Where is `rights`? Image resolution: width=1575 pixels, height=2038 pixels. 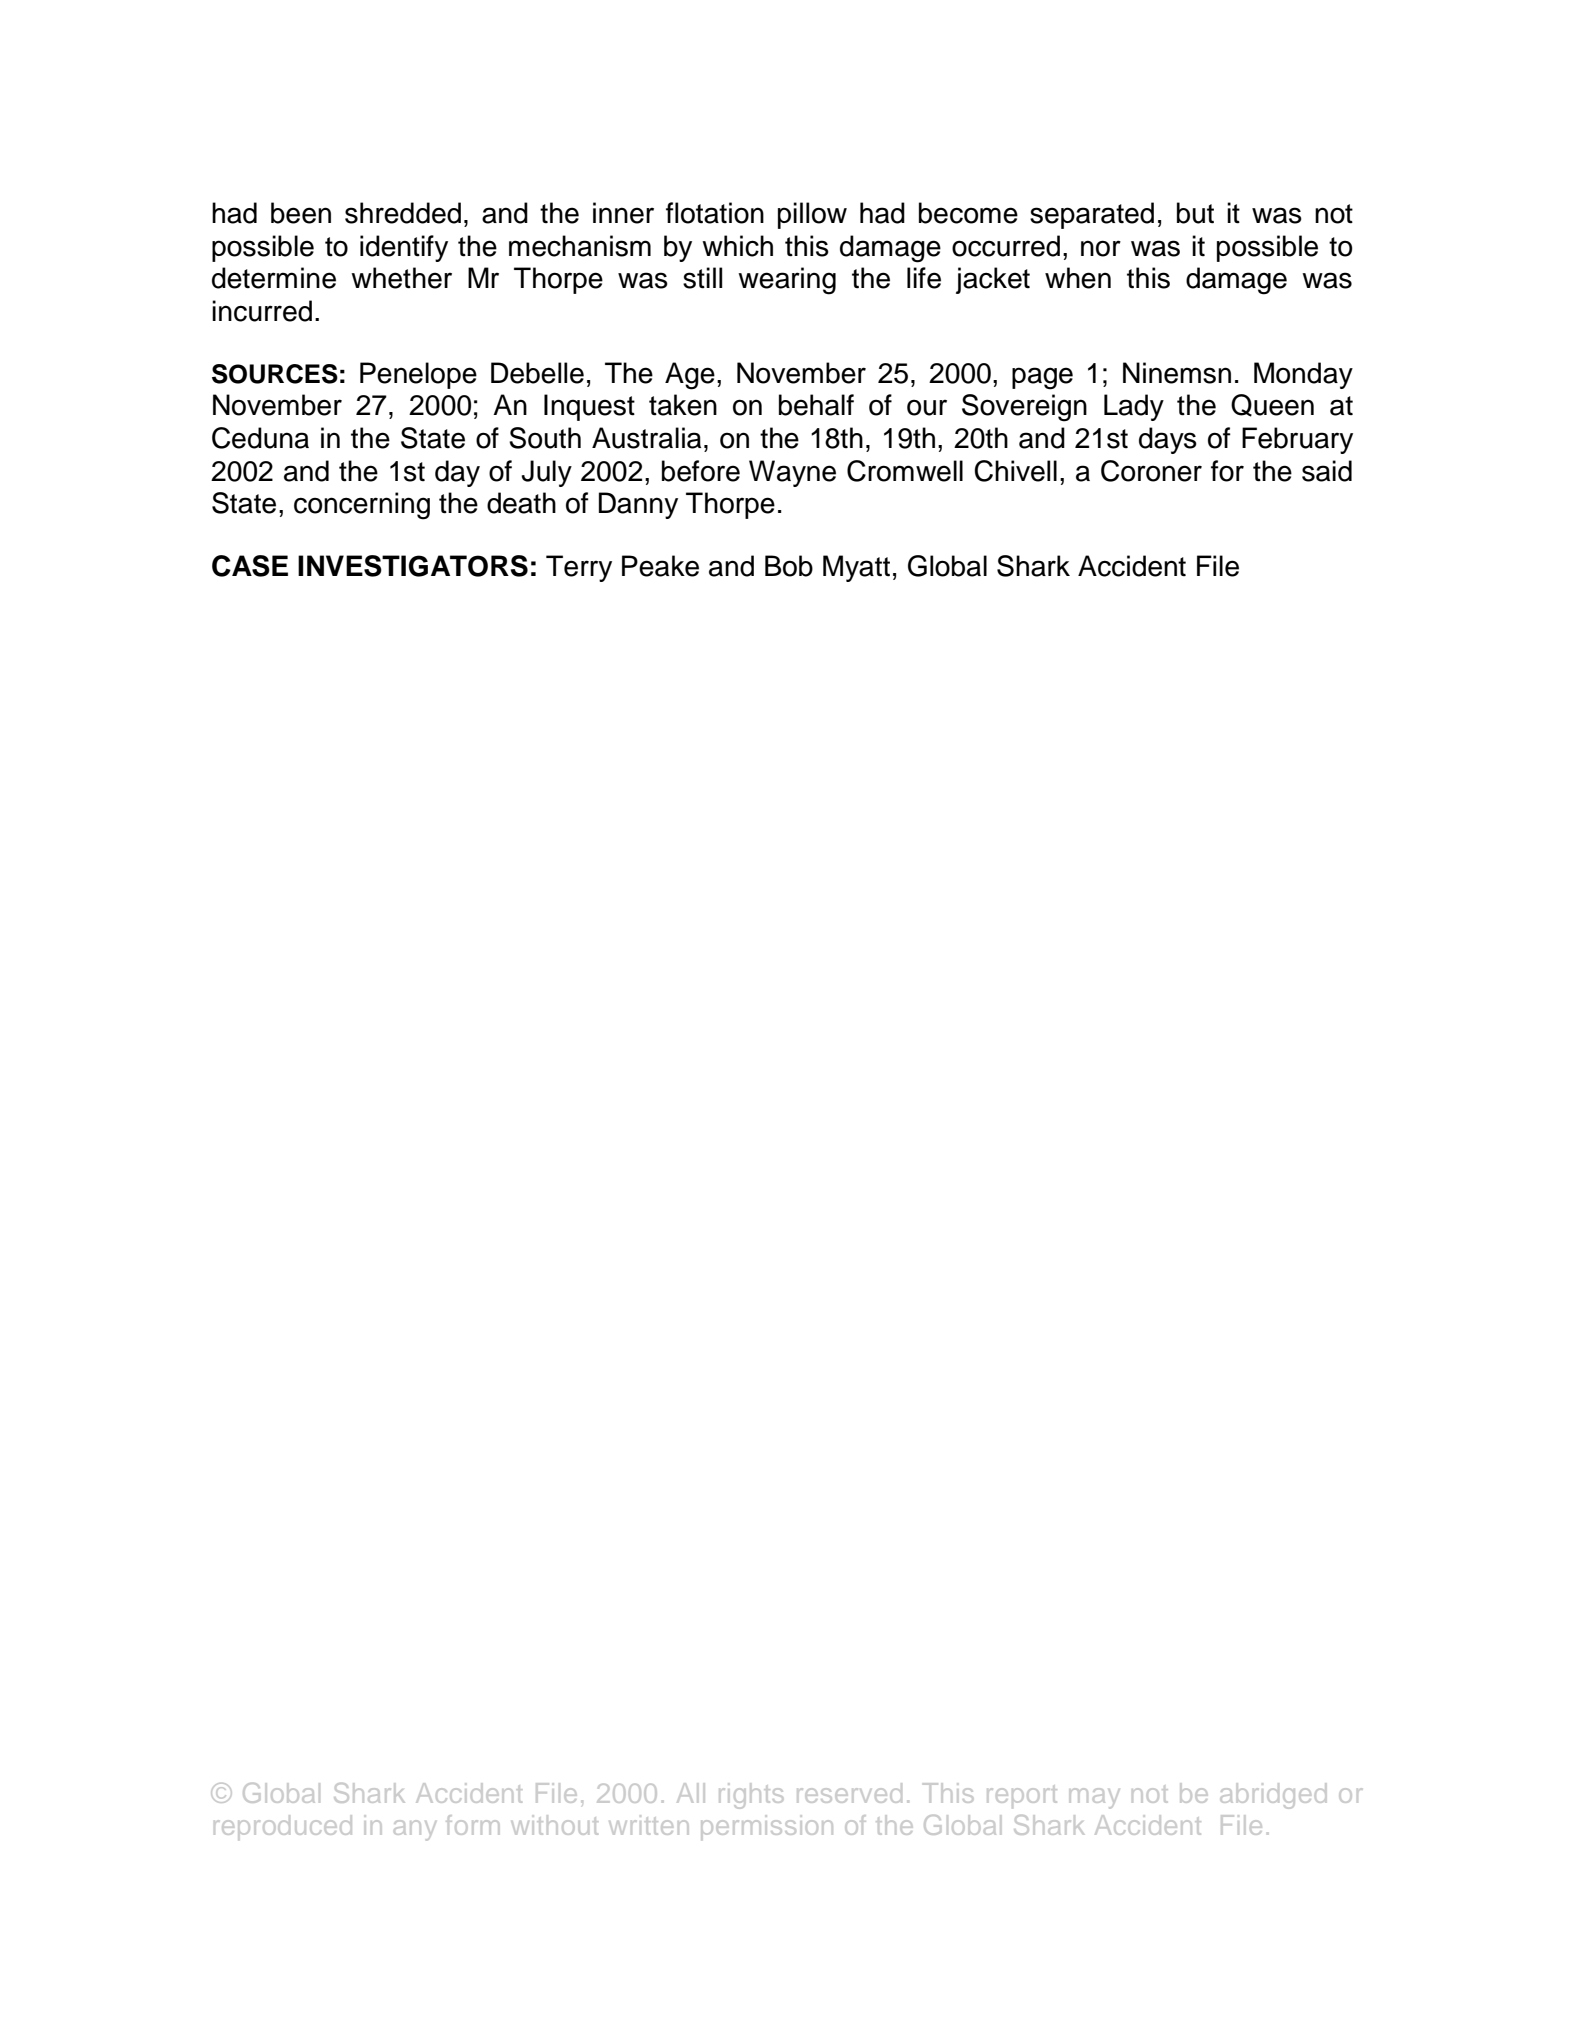
rights is located at coordinates (751, 1796).
